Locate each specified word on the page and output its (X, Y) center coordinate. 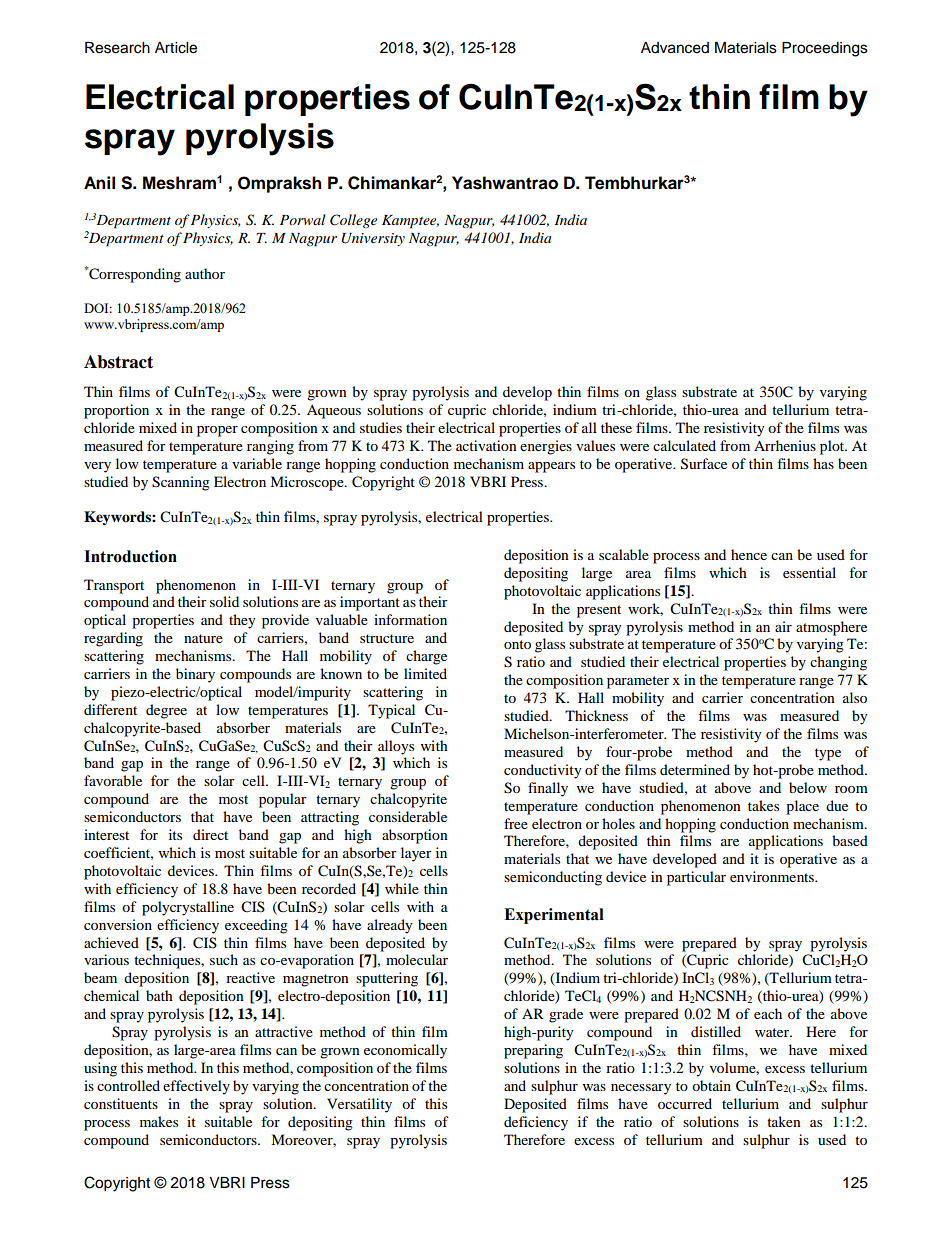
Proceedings (825, 49)
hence (749, 554)
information (410, 619)
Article (176, 48)
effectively (196, 1087)
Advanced (675, 48)
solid (224, 601)
